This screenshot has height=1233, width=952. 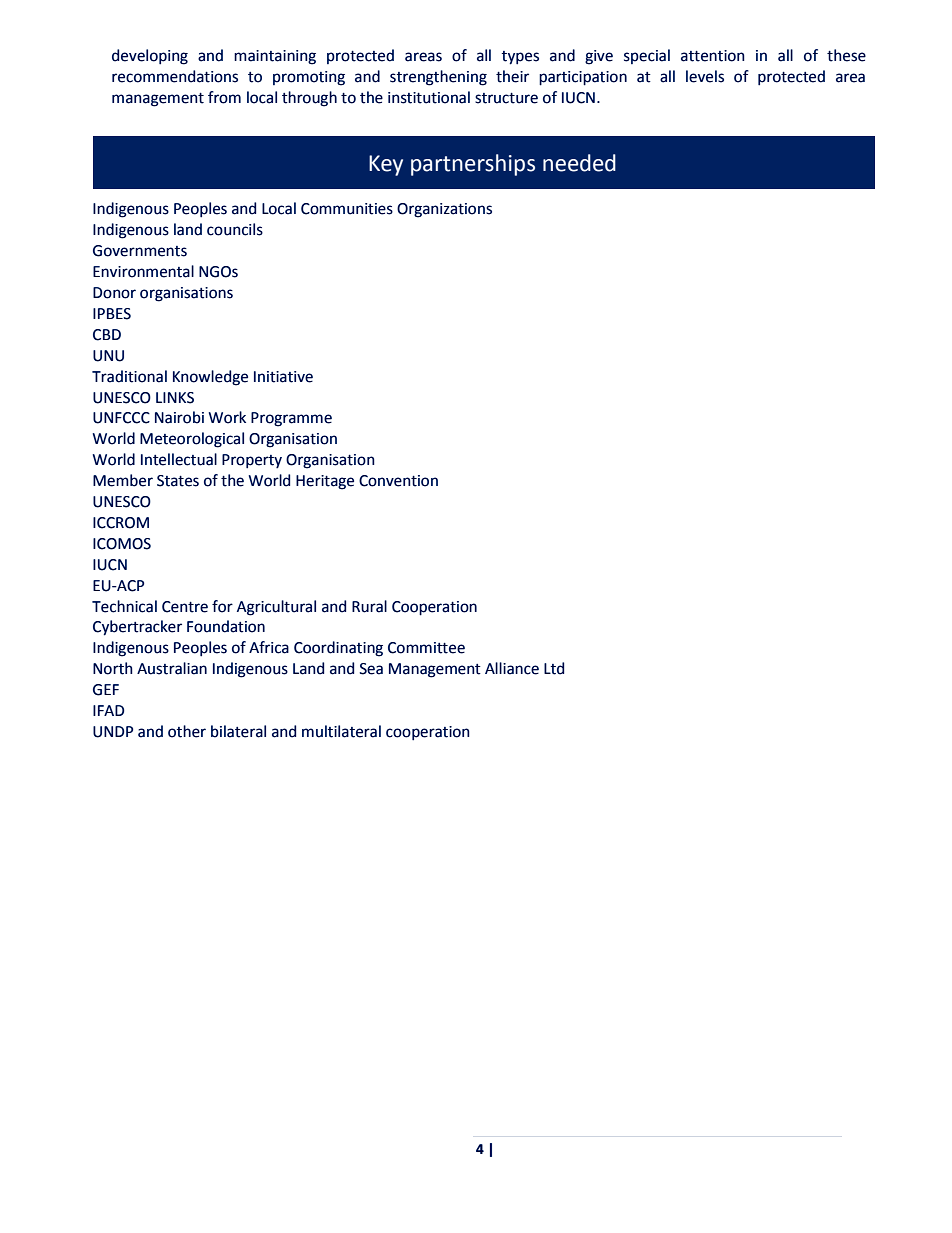 What do you see at coordinates (175, 76) in the screenshot?
I see `recommendations` at bounding box center [175, 76].
